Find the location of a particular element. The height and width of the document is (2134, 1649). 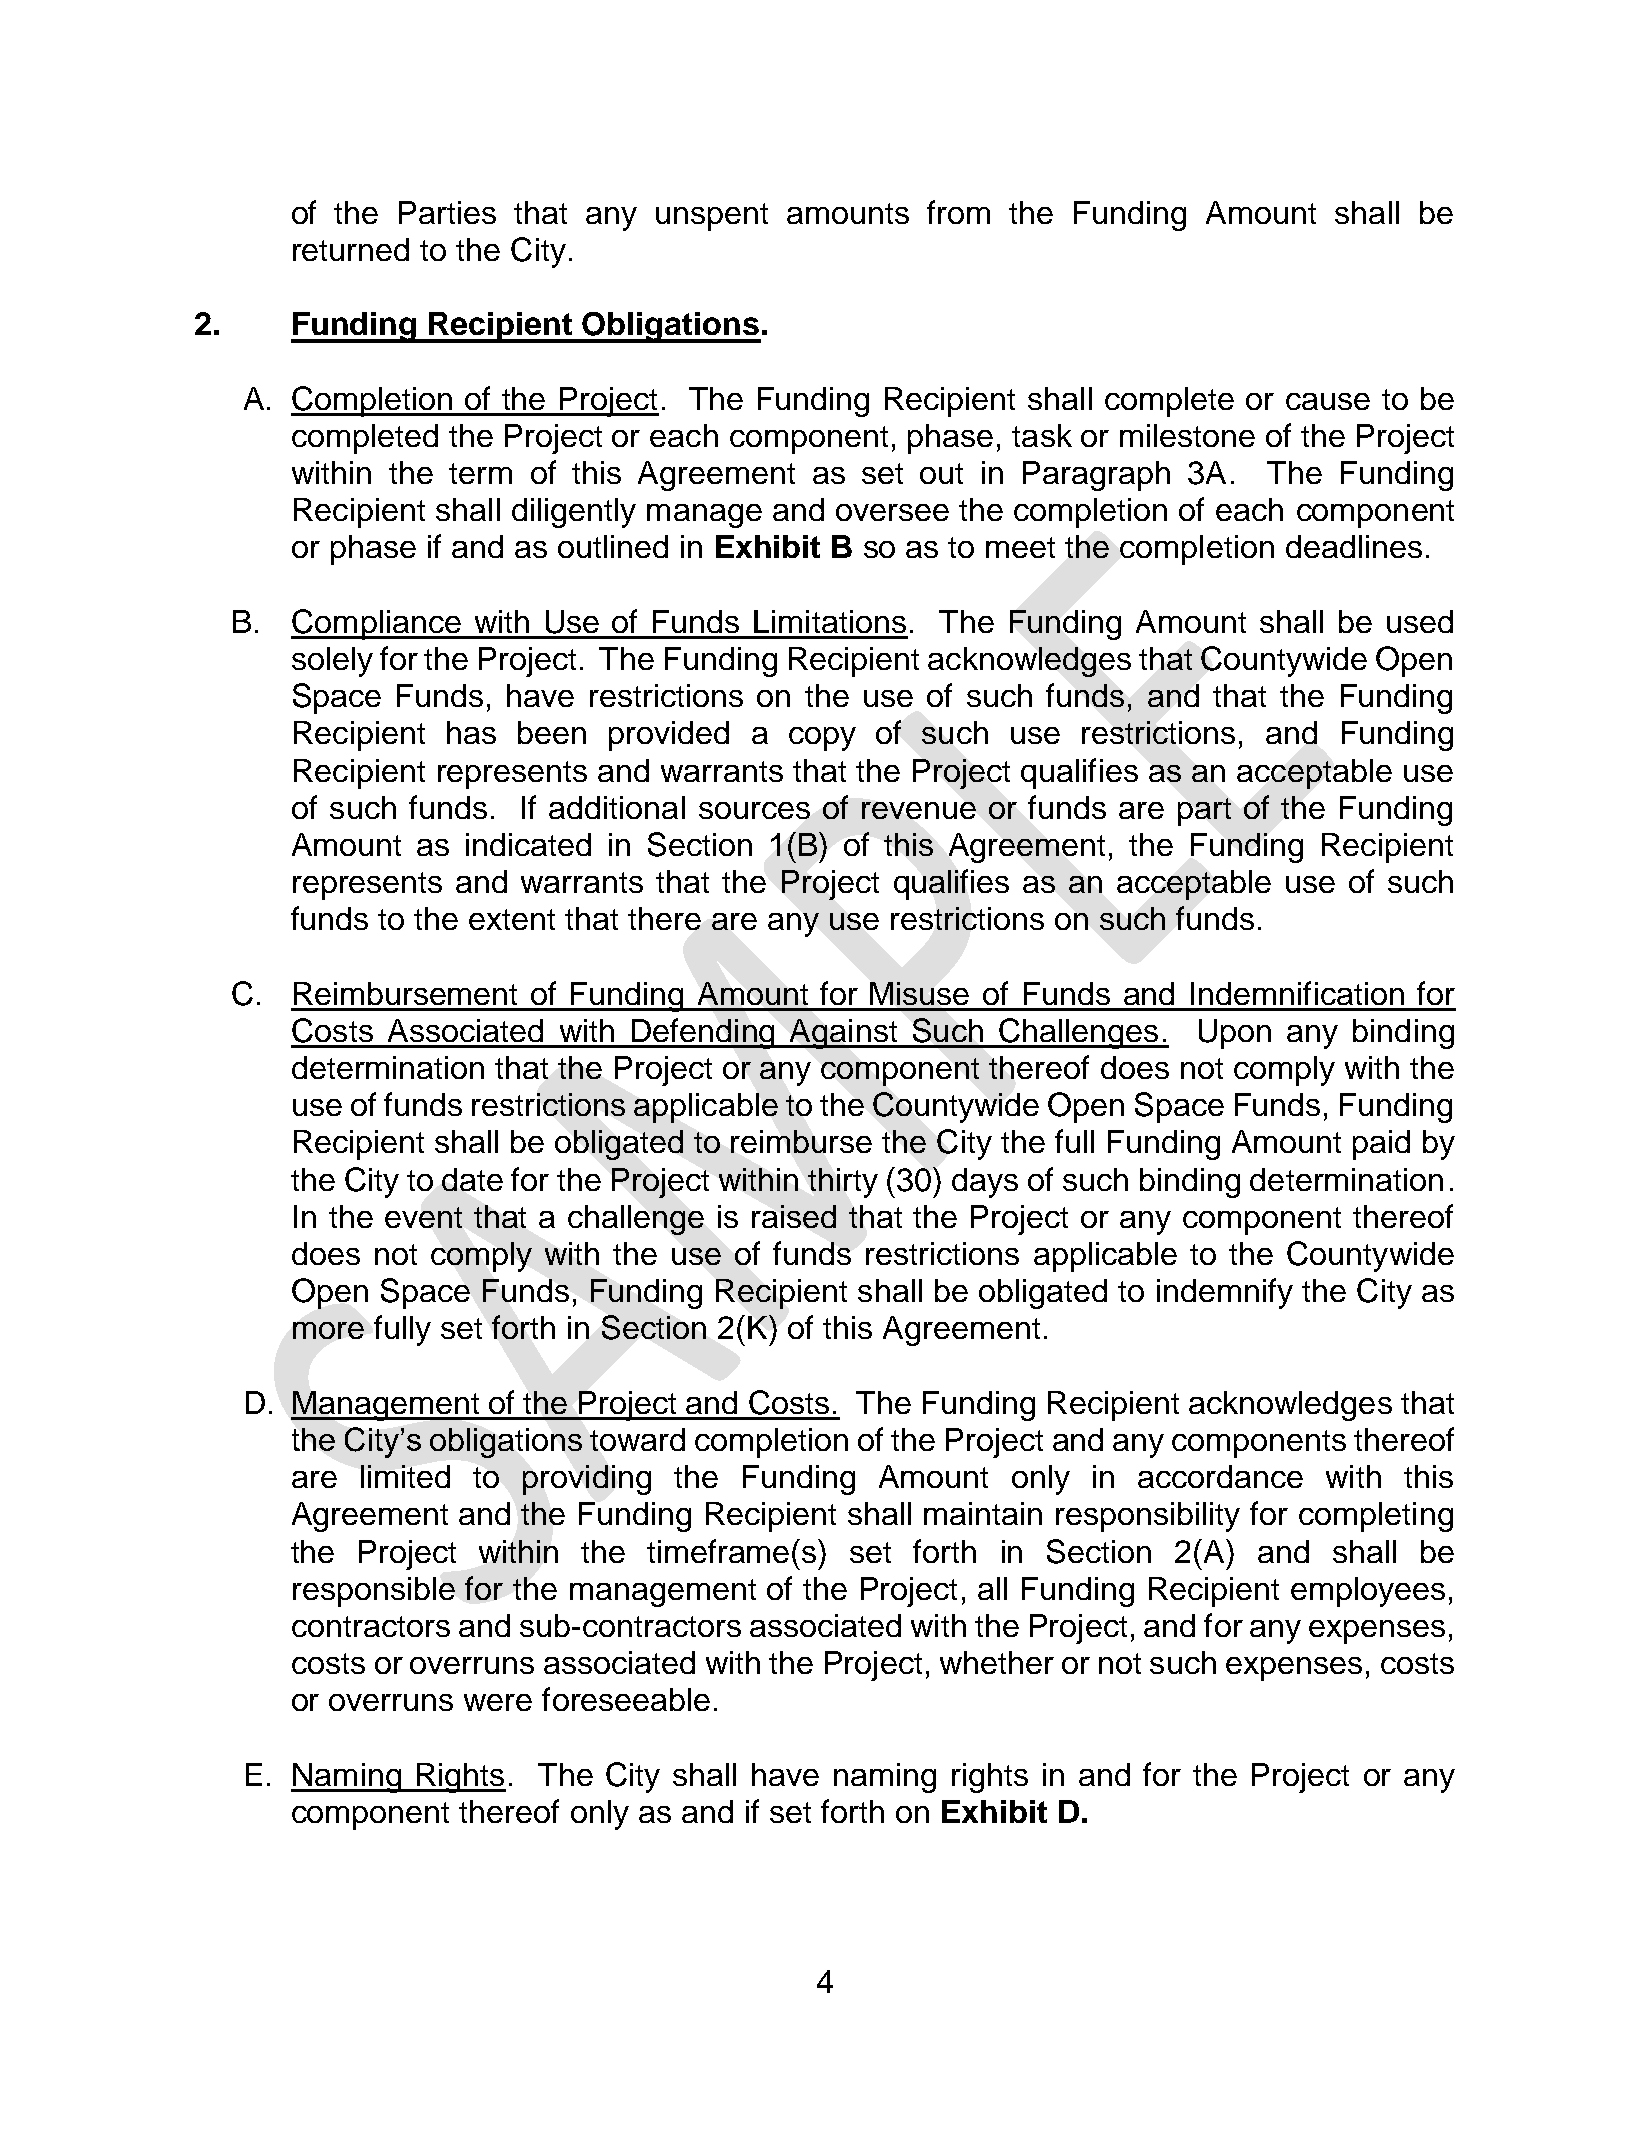

Against is located at coordinates (844, 1034).
